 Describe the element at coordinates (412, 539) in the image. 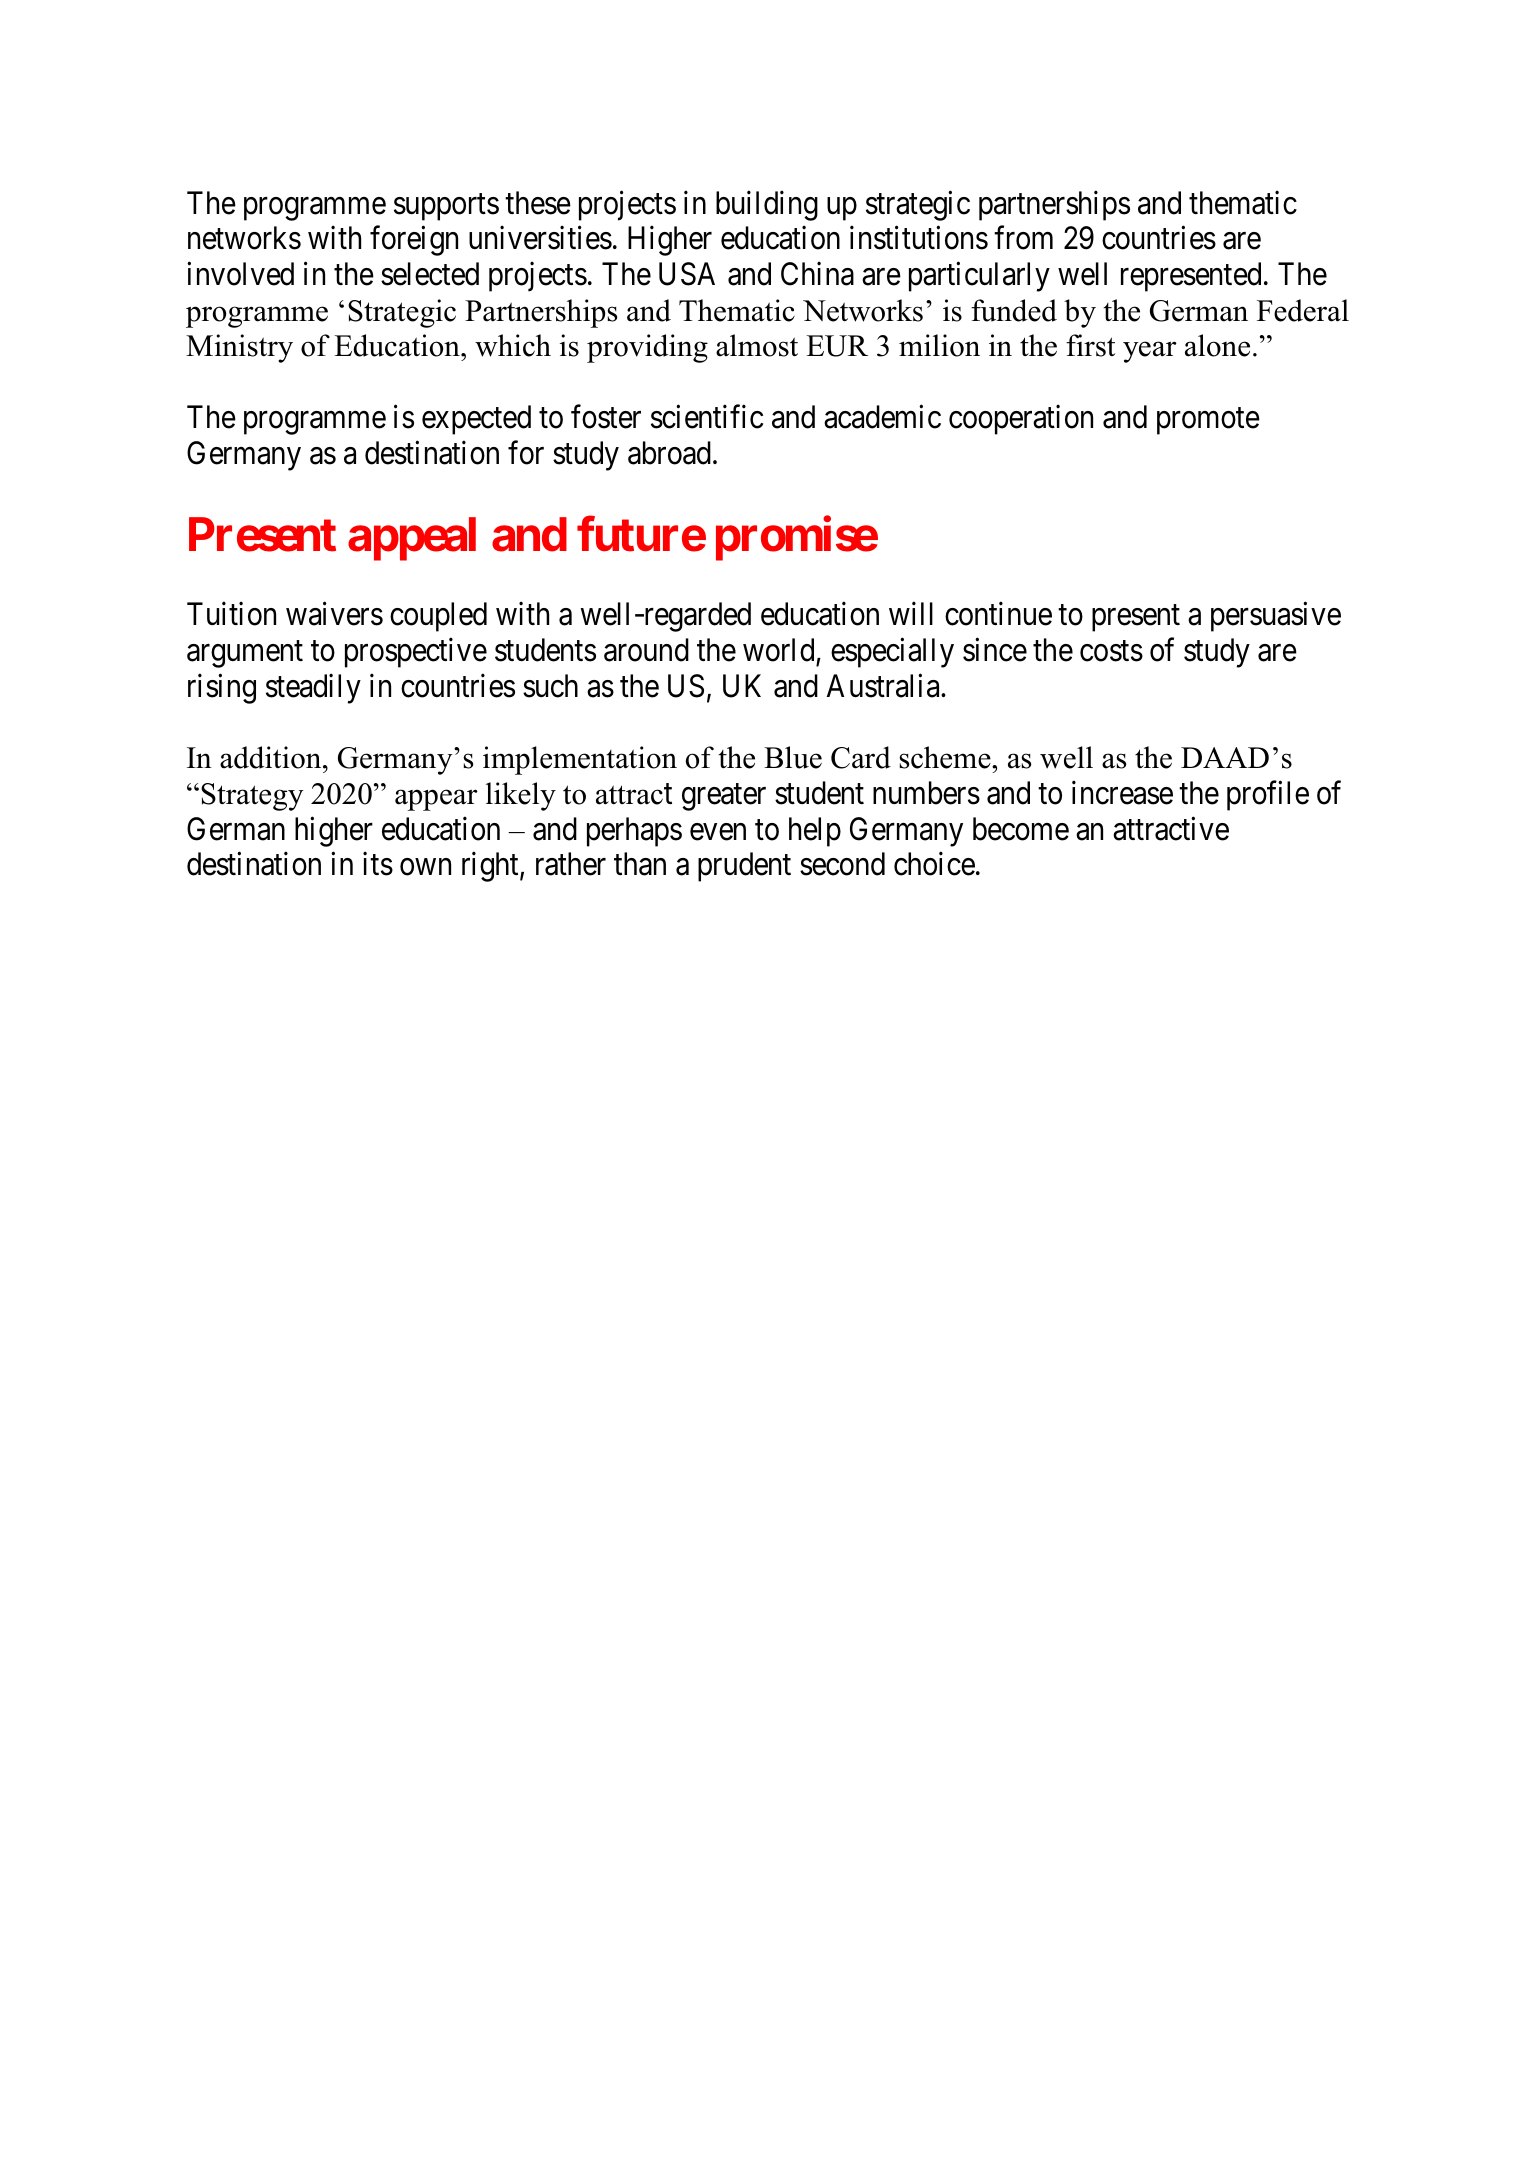

I see `appeal` at that location.
